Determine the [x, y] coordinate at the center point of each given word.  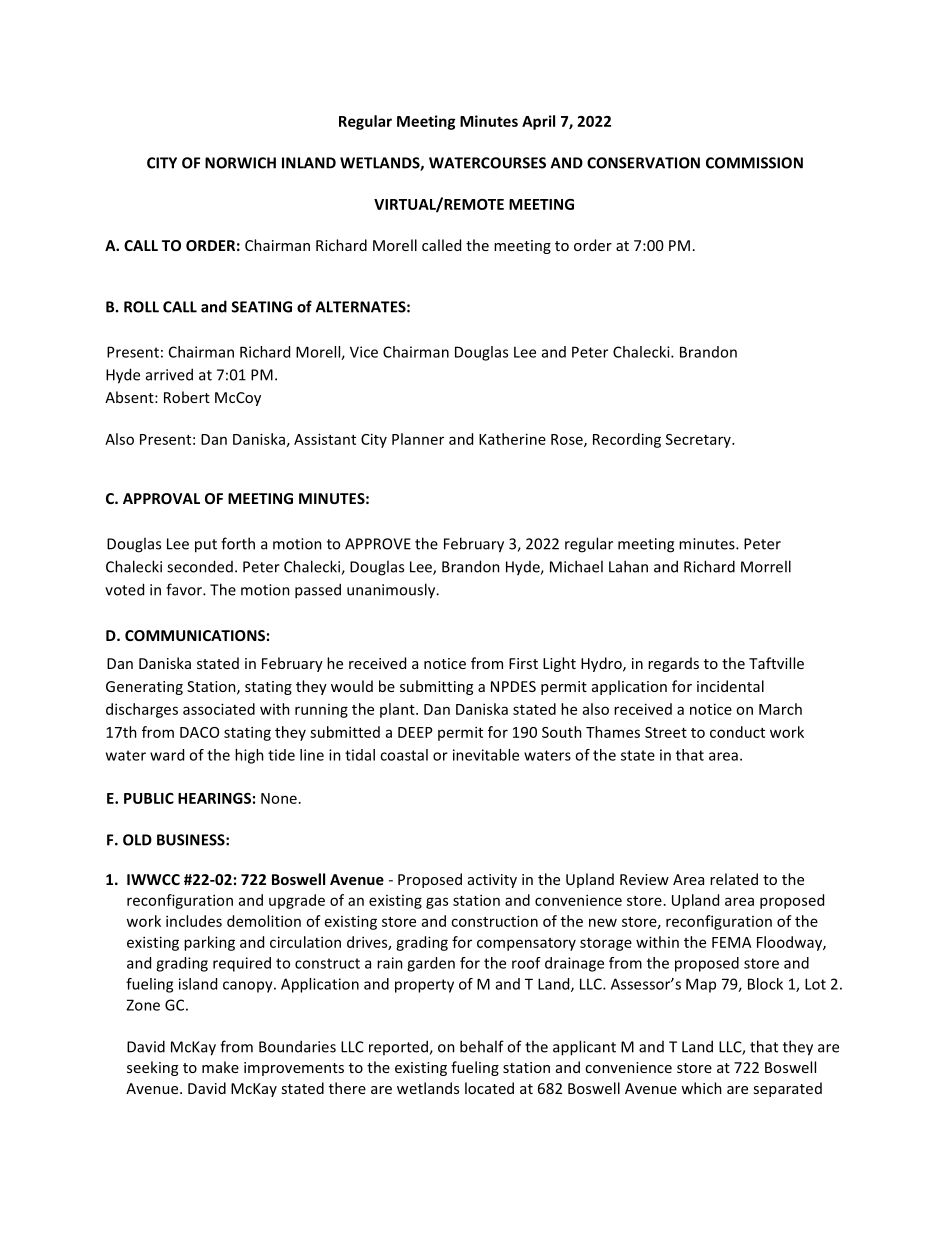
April [538, 122]
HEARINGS [214, 798]
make [220, 1067]
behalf [482, 1046]
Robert [187, 397]
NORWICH [240, 163]
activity [492, 881]
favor [185, 589]
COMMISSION [754, 163]
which [701, 1088]
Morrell [766, 566]
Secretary [699, 441]
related [734, 879]
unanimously [392, 591]
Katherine [512, 439]
